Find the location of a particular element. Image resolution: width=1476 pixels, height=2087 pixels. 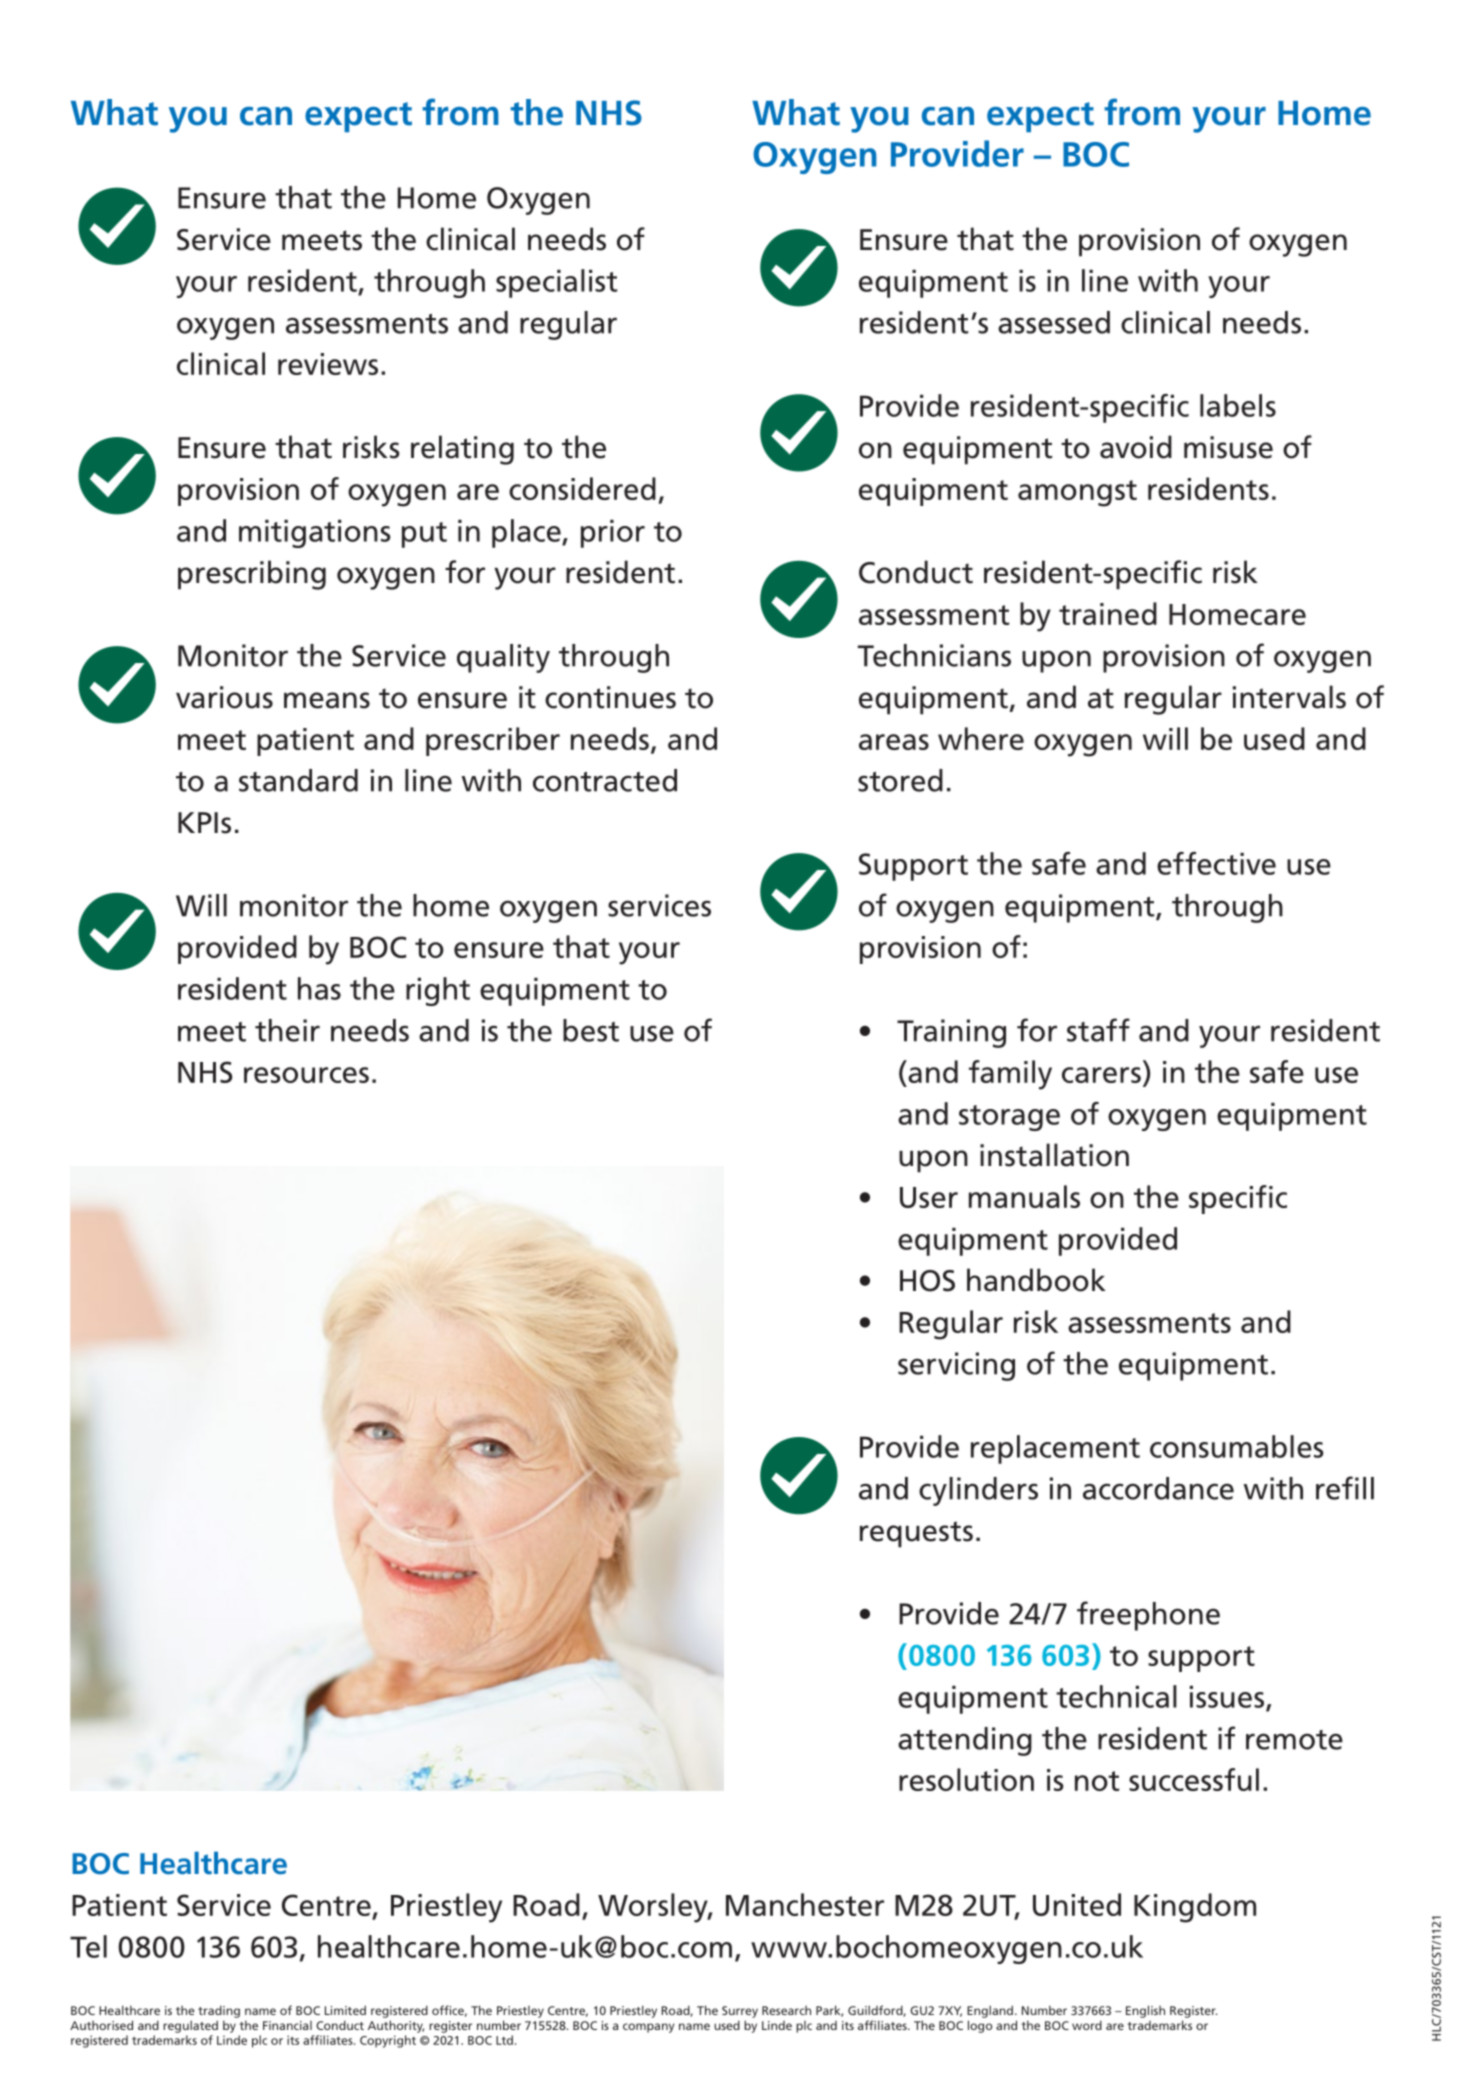

Tel is located at coordinates (88, 1946).
